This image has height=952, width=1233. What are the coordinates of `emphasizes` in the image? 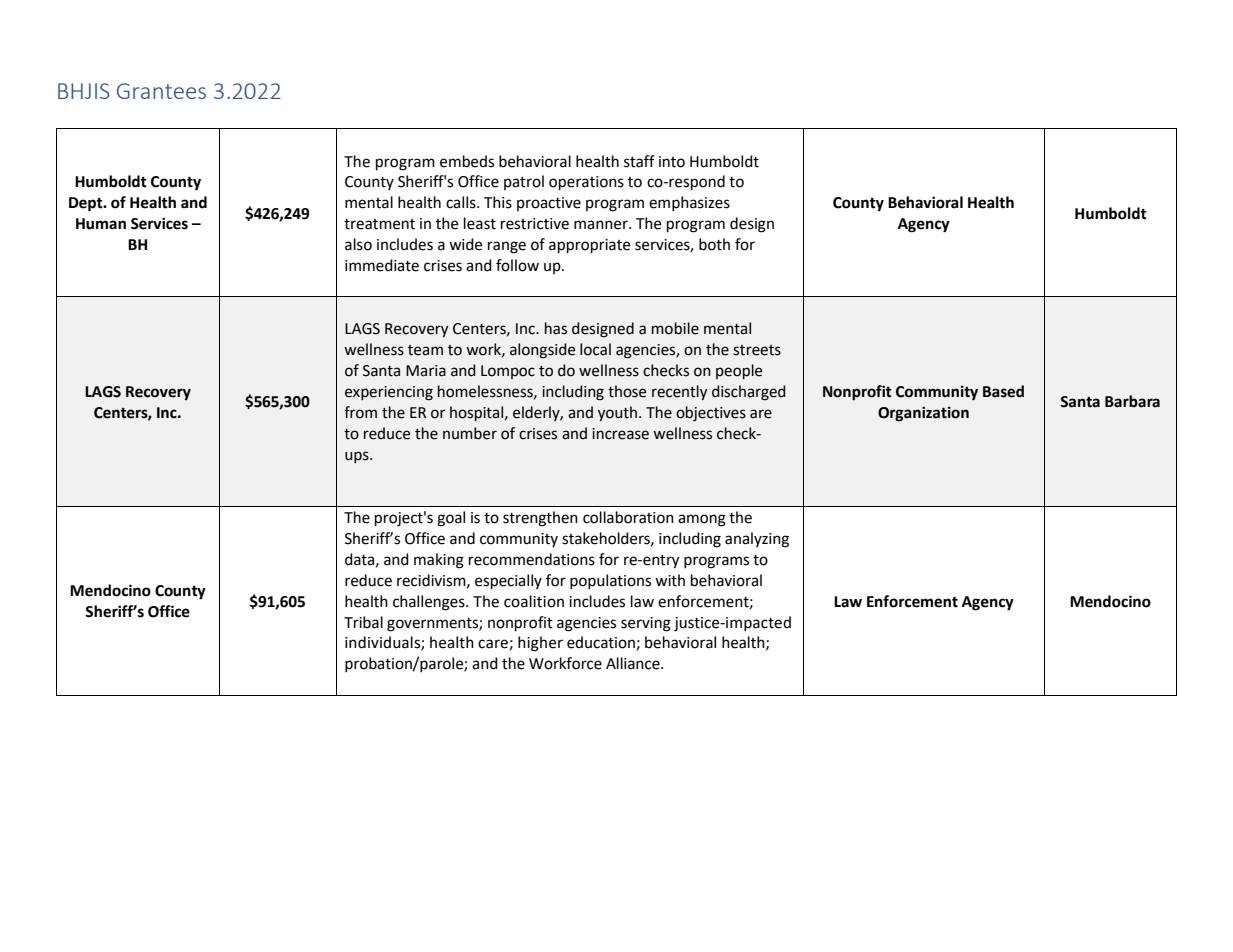 It's located at (689, 203).
